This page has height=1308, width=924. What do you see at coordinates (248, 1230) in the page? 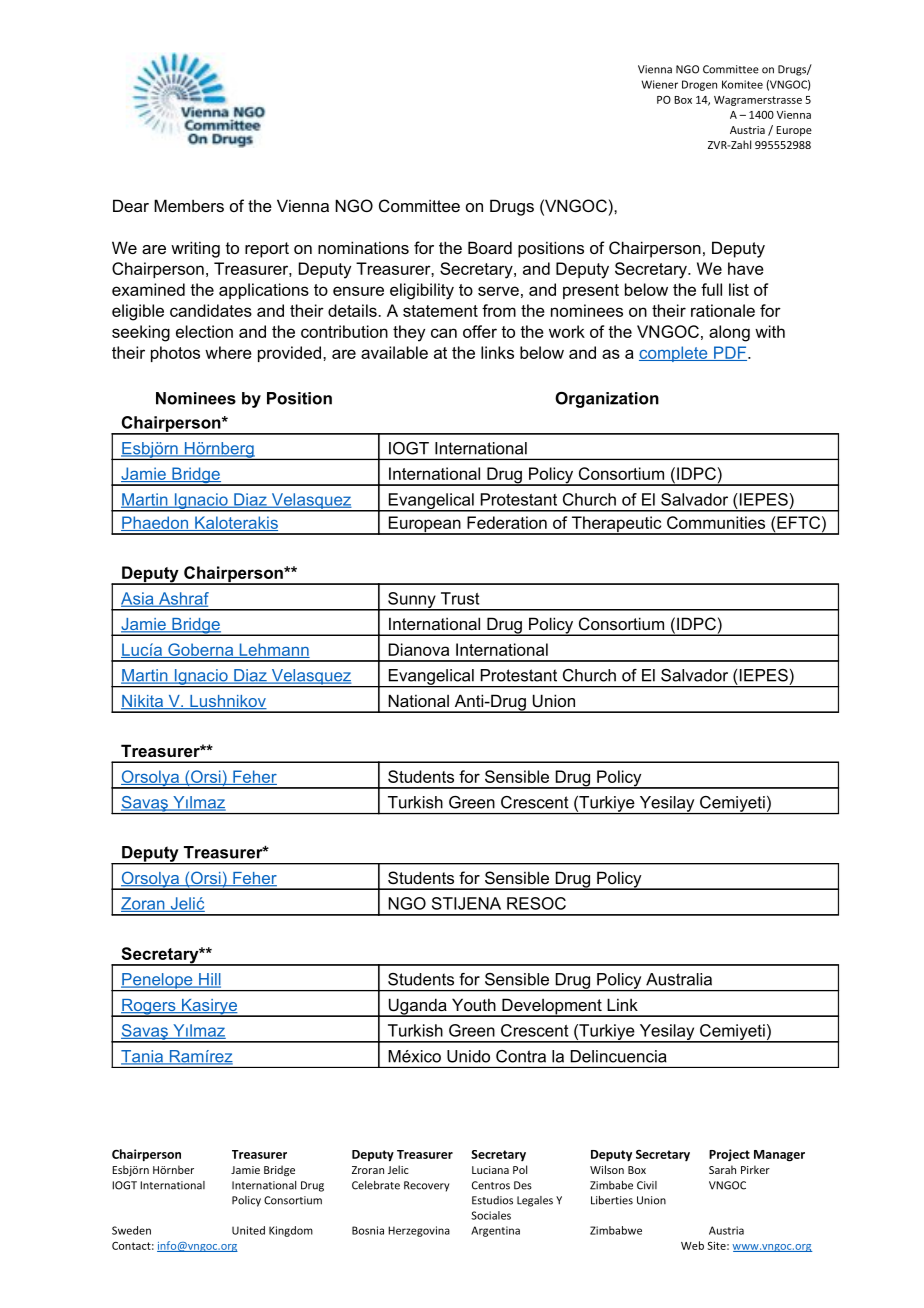
I see `United` at bounding box center [248, 1230].
